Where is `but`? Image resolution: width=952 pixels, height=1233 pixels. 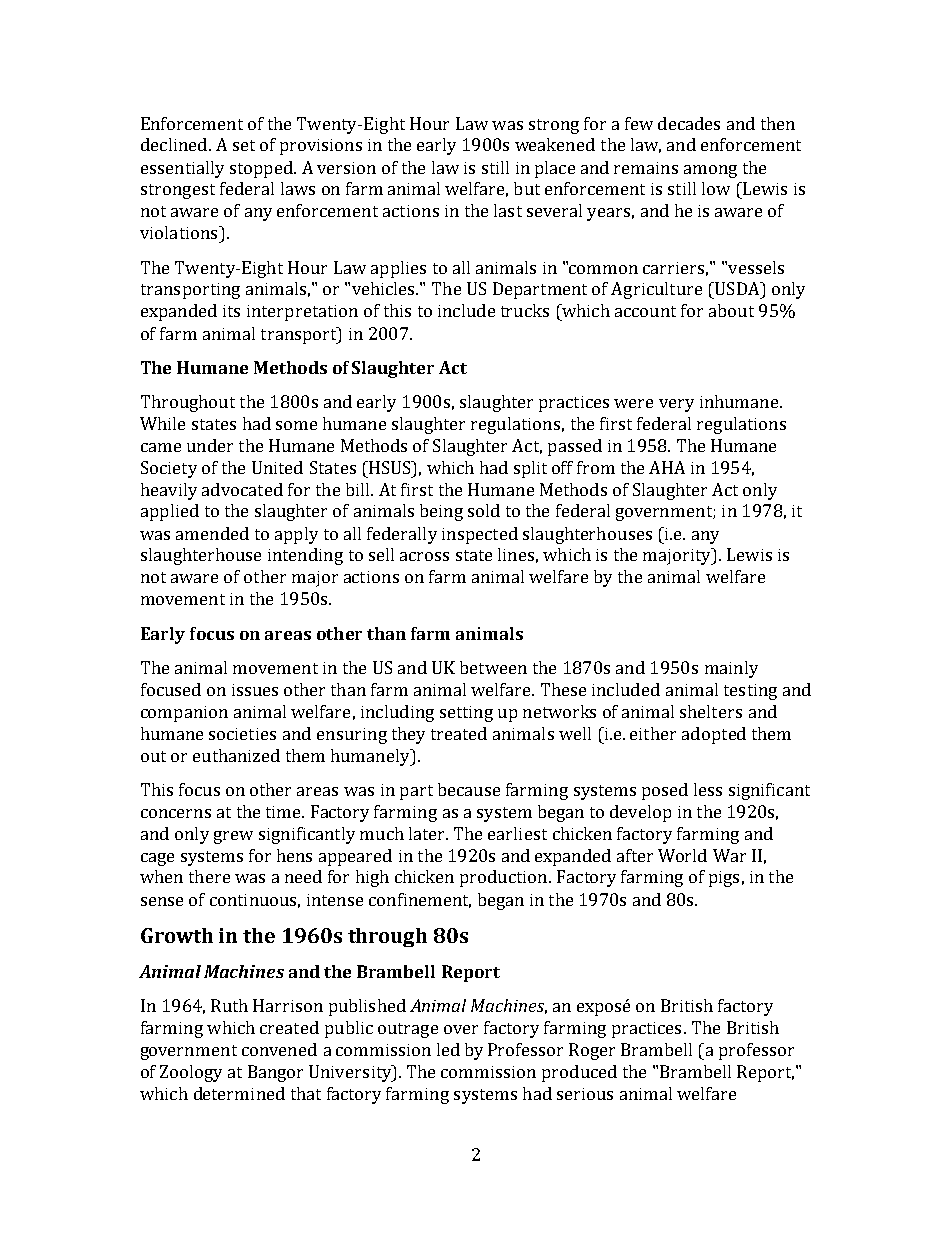 but is located at coordinates (527, 188).
